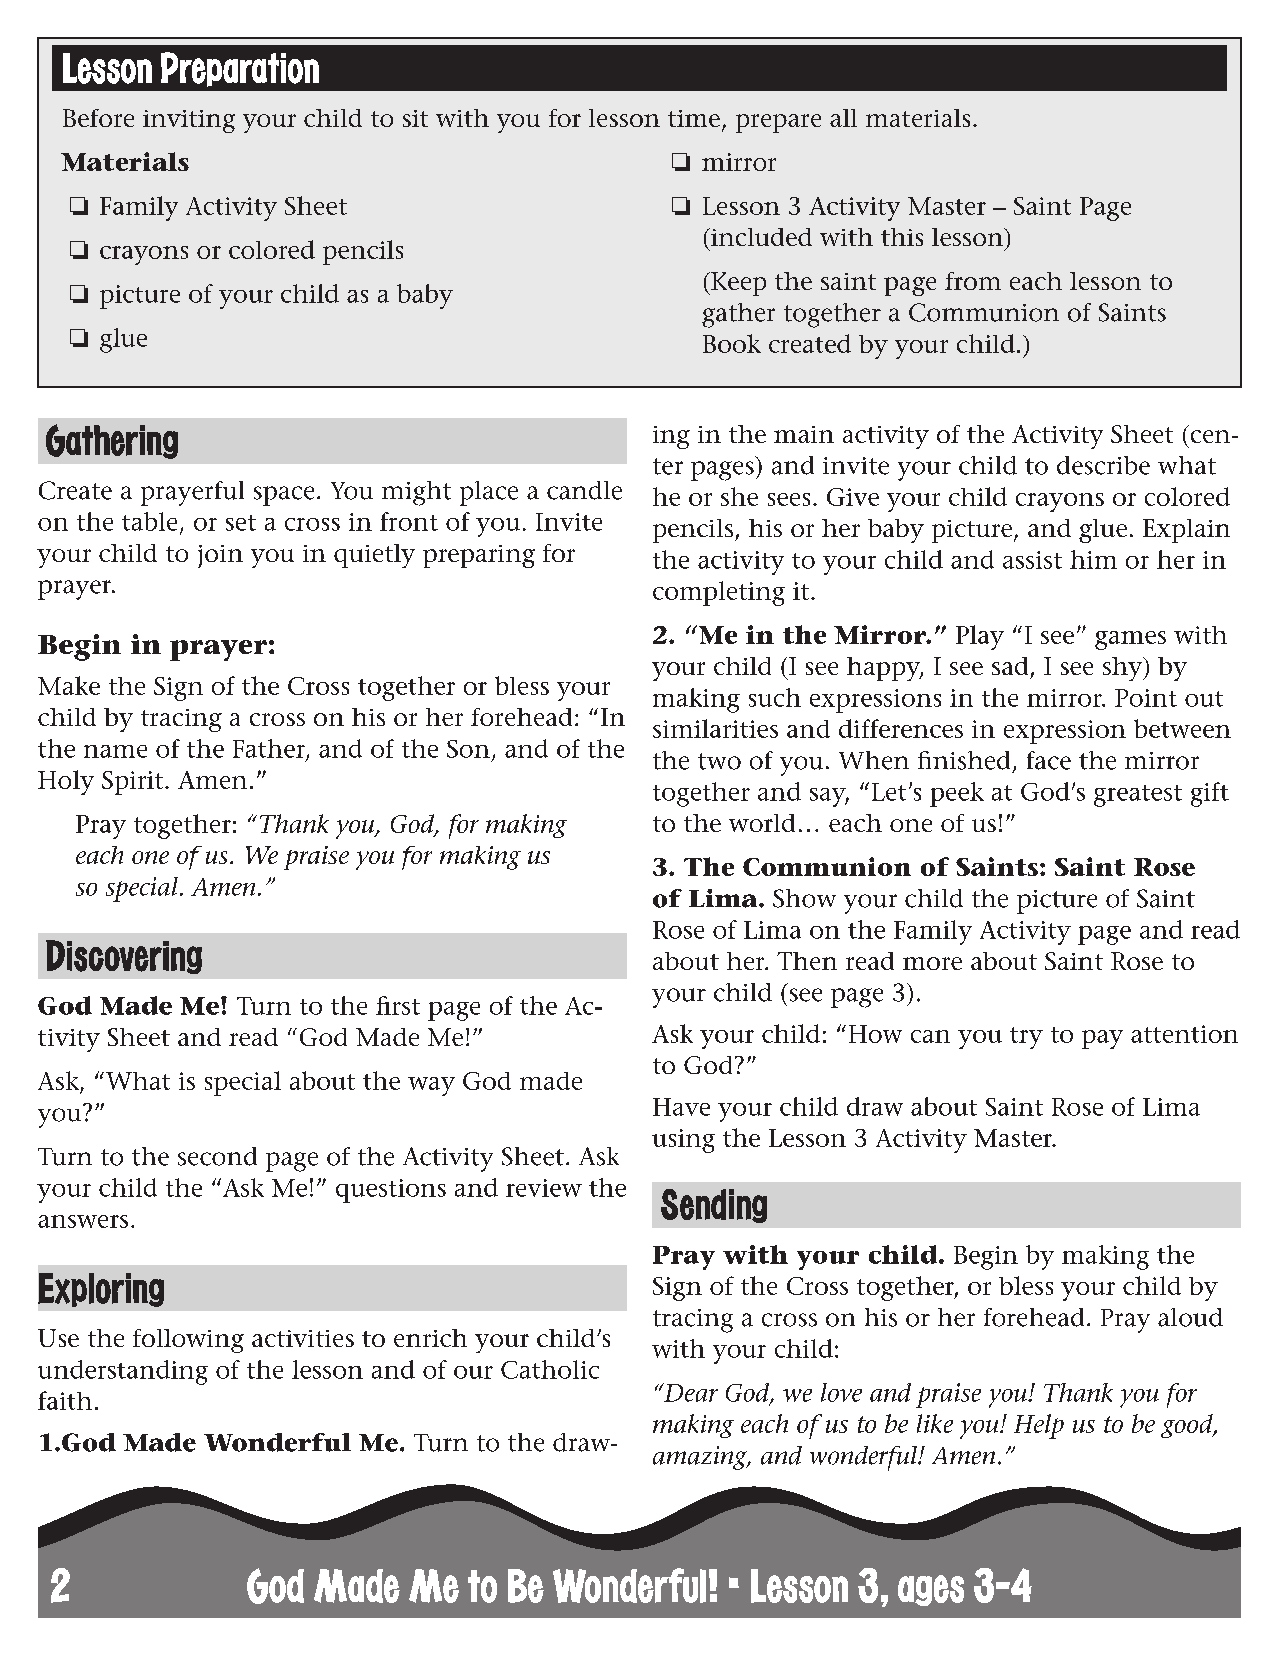 The width and height of the screenshot is (1279, 1656). I want to click on describe, so click(1103, 465).
